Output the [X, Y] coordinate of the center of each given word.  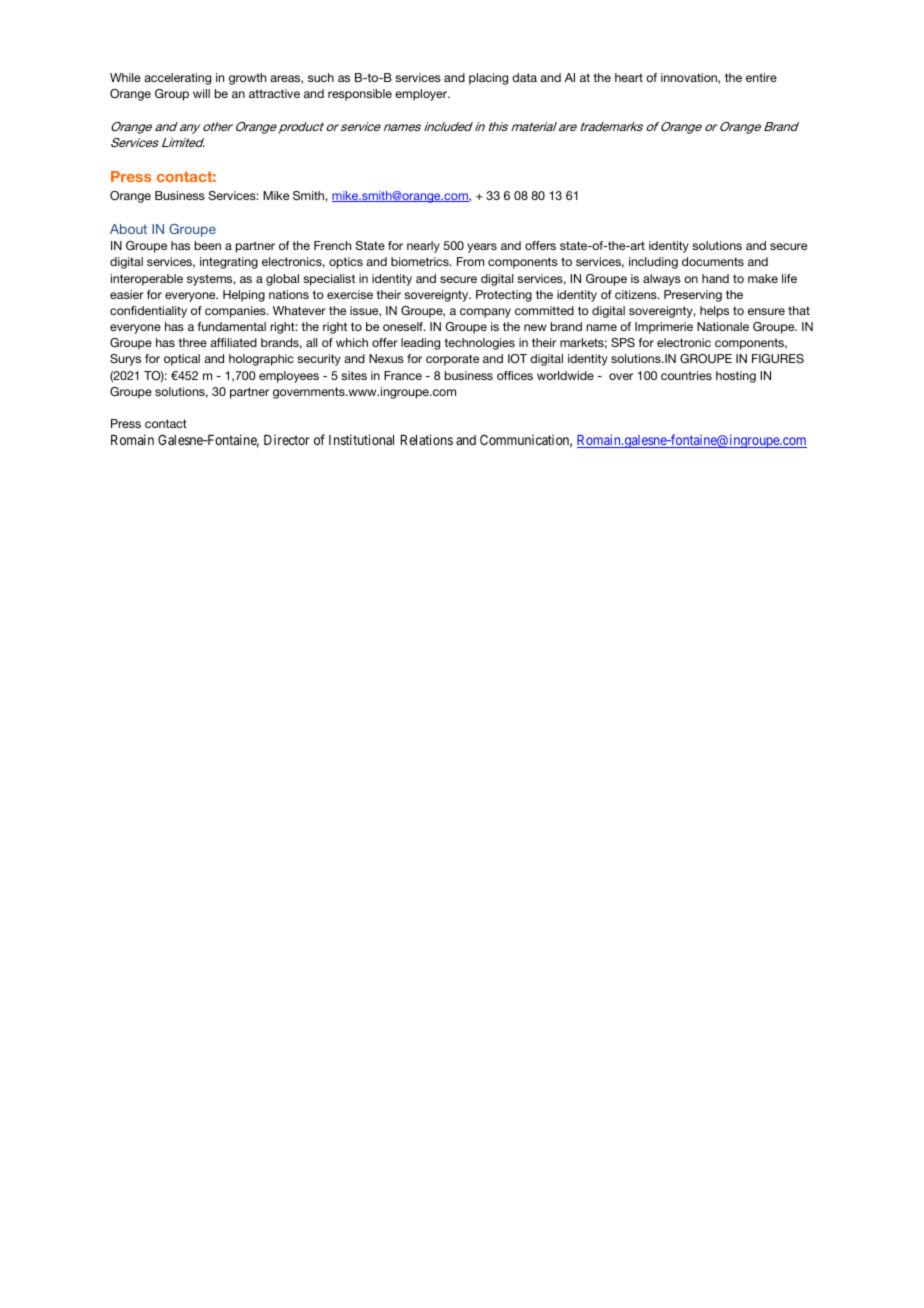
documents [713, 261]
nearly [423, 247]
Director [287, 439]
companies [236, 312]
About [128, 229]
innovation [690, 78]
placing [488, 79]
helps [714, 312]
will [201, 93]
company [485, 313]
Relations [427, 439]
